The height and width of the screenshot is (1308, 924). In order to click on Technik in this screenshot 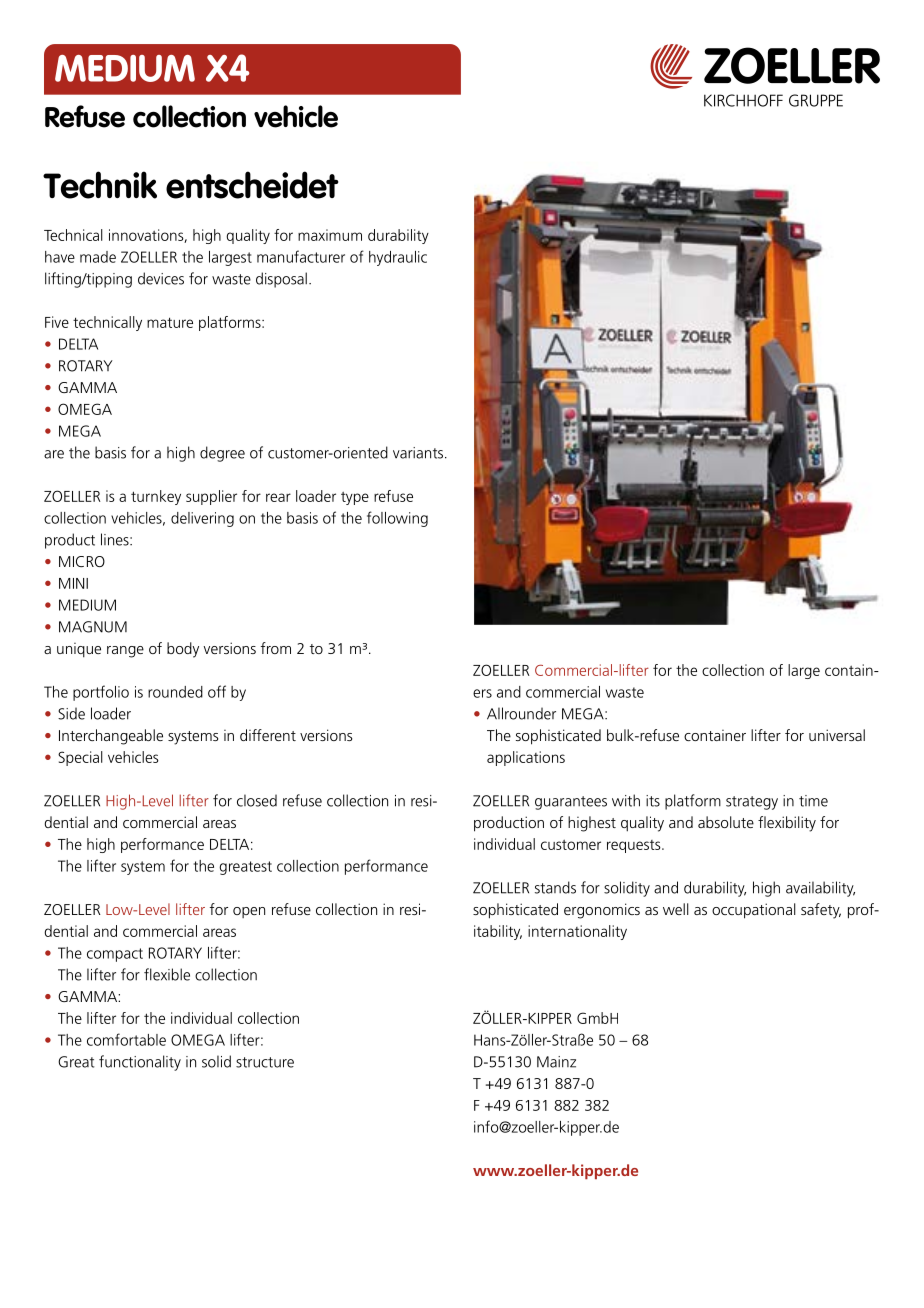, I will do `click(100, 185)`.
